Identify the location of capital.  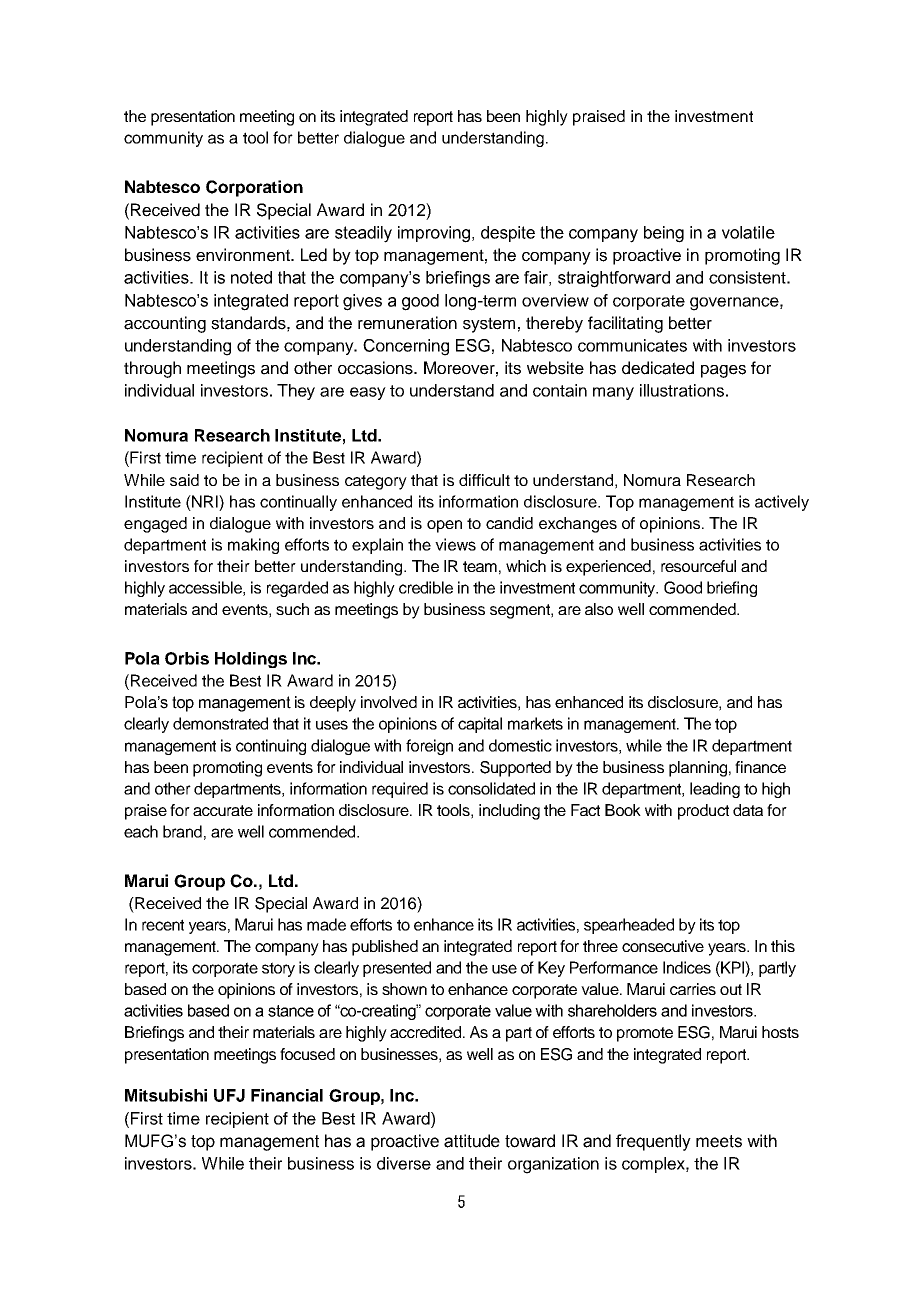
(480, 725).
